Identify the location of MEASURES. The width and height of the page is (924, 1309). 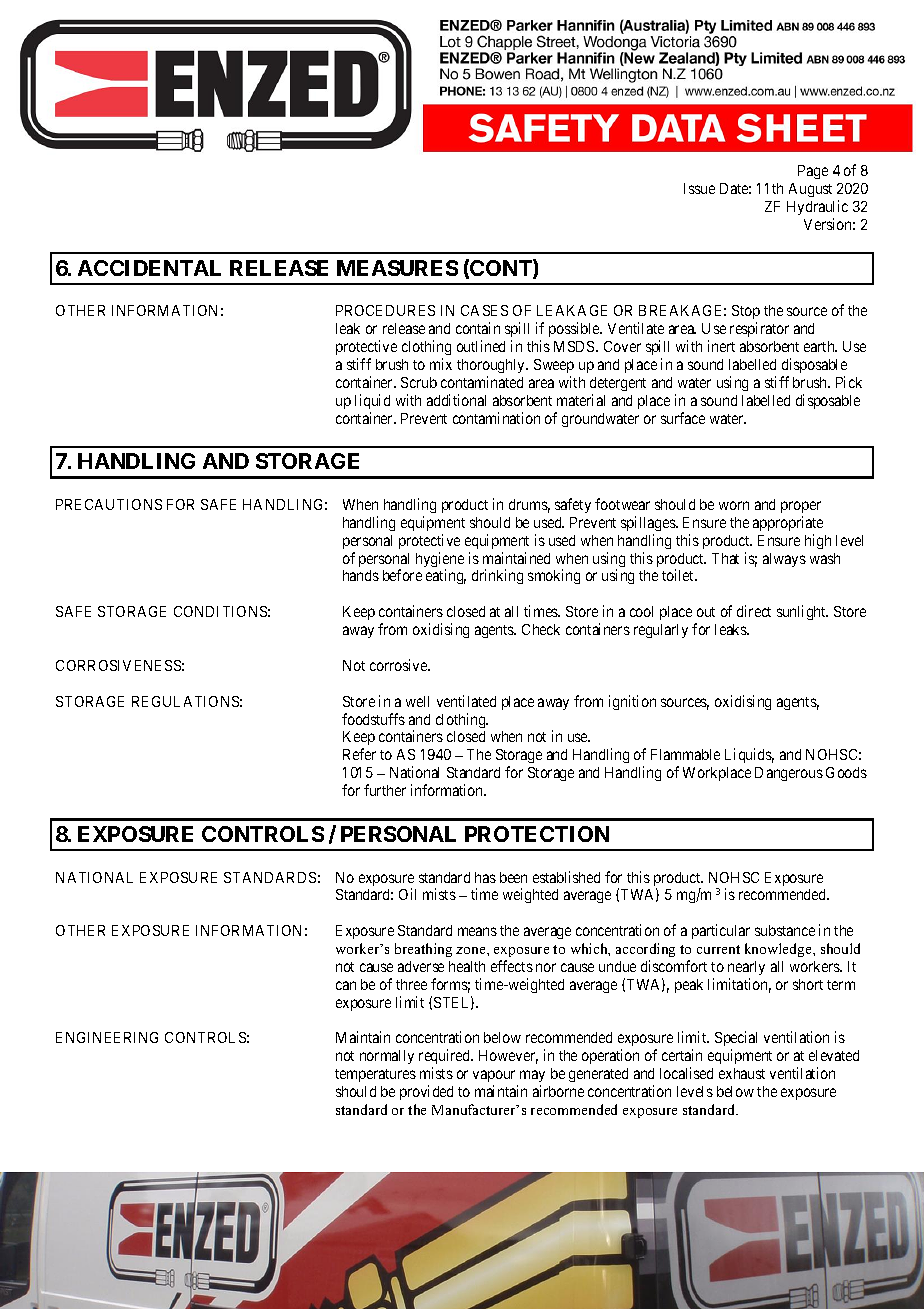
(397, 268).
